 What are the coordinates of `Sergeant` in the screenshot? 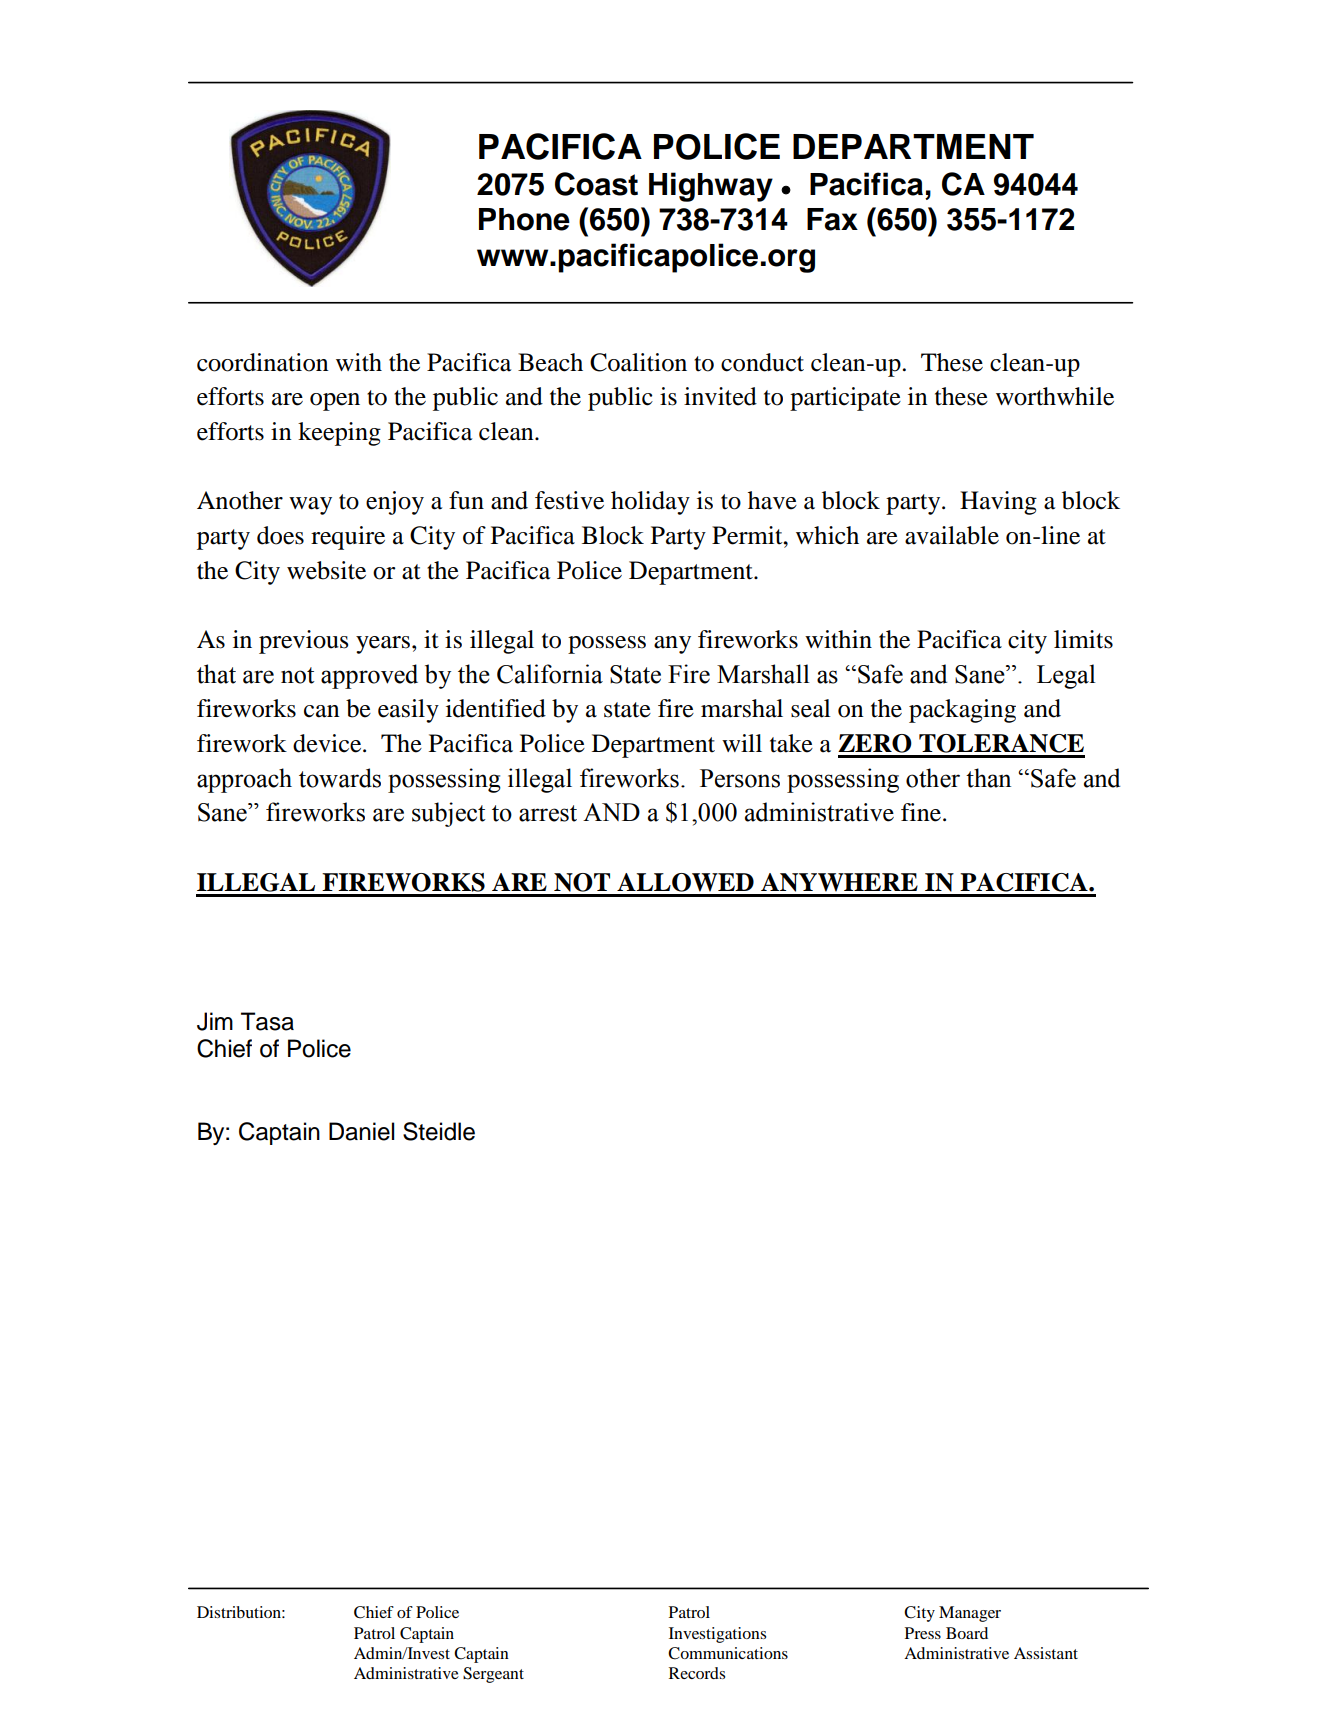 It's located at (493, 1675).
